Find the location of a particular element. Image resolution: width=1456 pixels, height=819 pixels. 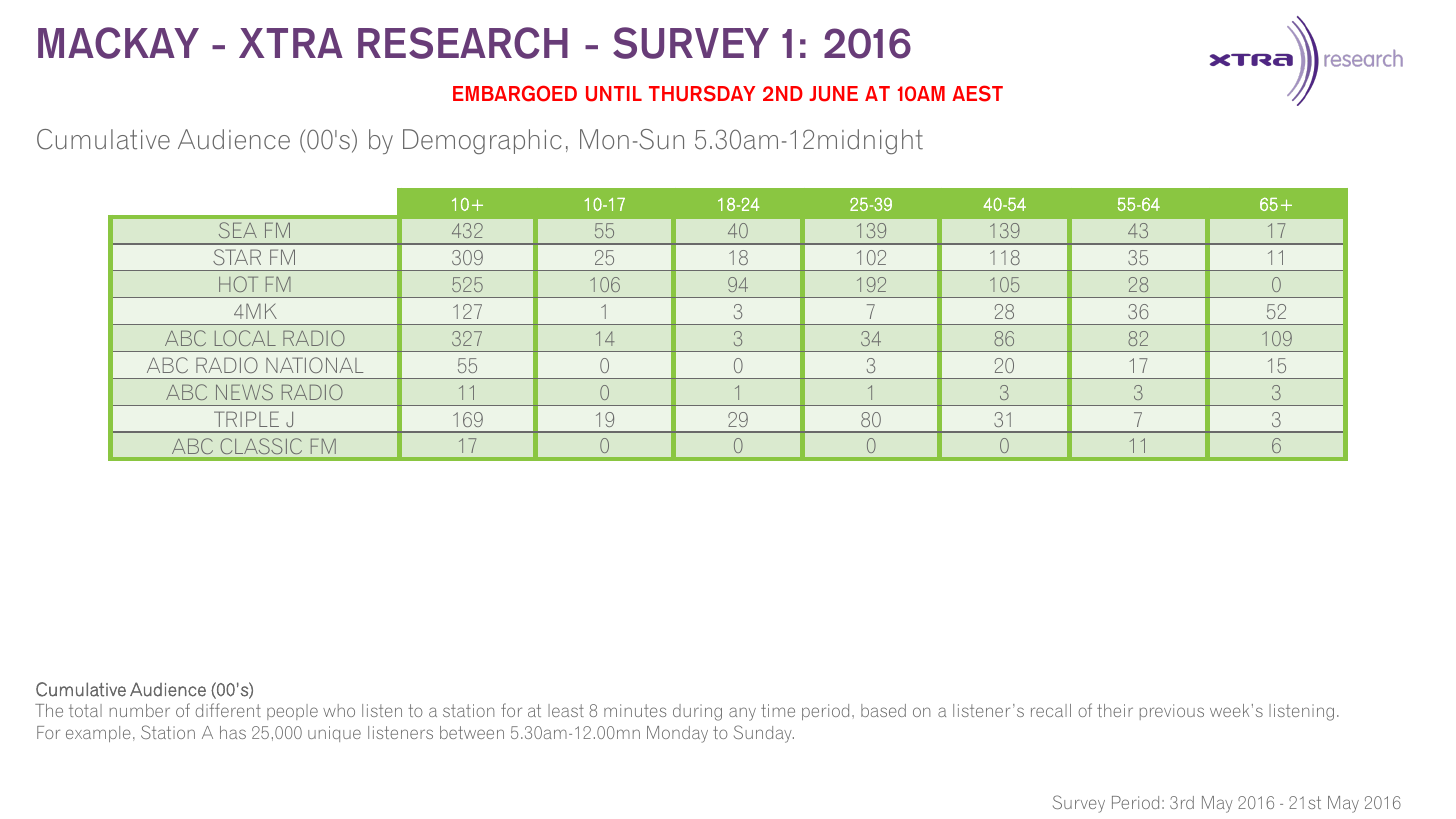

XTRA is located at coordinates (291, 43).
